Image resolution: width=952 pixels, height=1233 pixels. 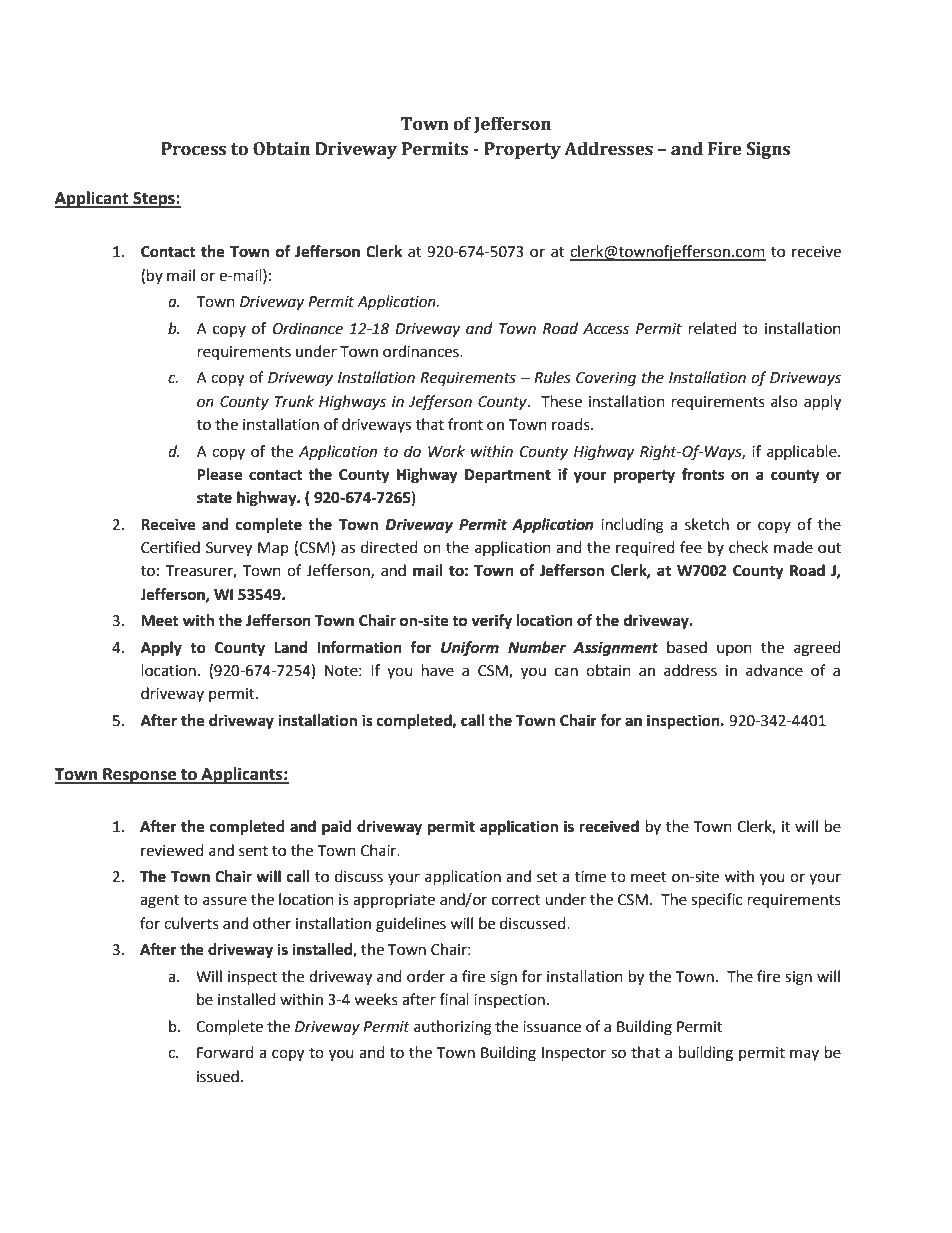 I want to click on Land, so click(x=290, y=647).
